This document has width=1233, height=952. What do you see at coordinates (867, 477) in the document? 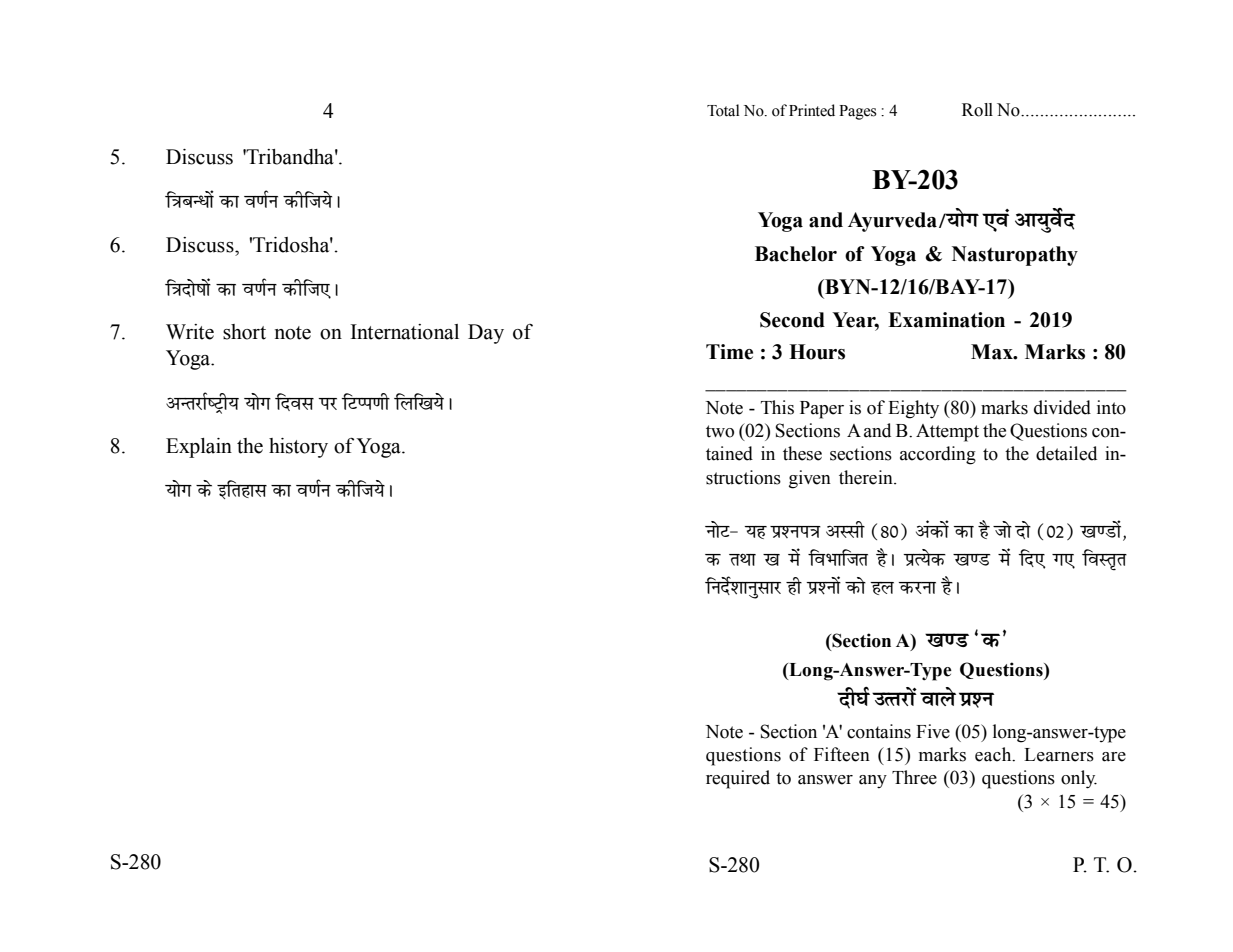
I see `therein` at bounding box center [867, 477].
